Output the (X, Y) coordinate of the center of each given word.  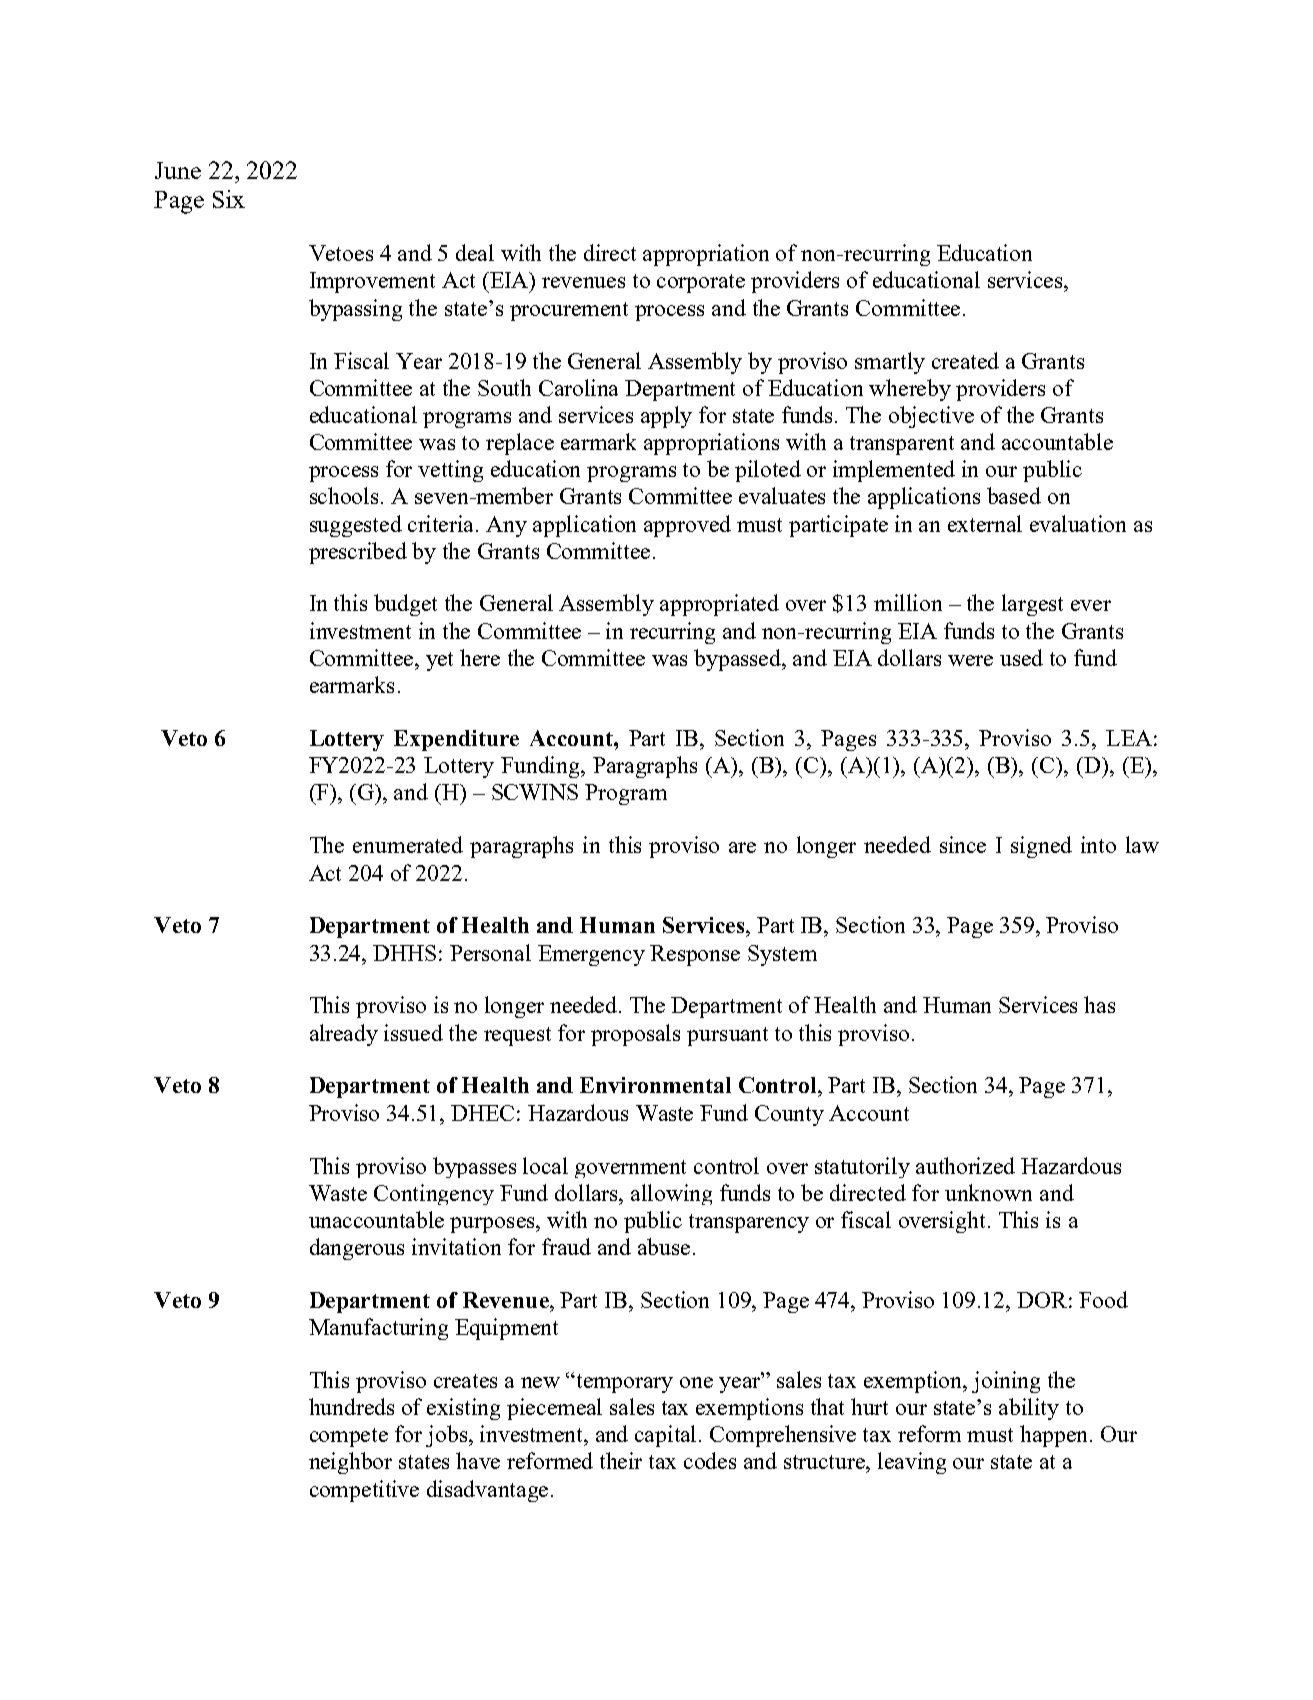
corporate (701, 283)
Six (229, 199)
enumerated (408, 844)
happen (1055, 1436)
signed (1041, 847)
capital (667, 1436)
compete (349, 1437)
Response (695, 955)
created (965, 360)
